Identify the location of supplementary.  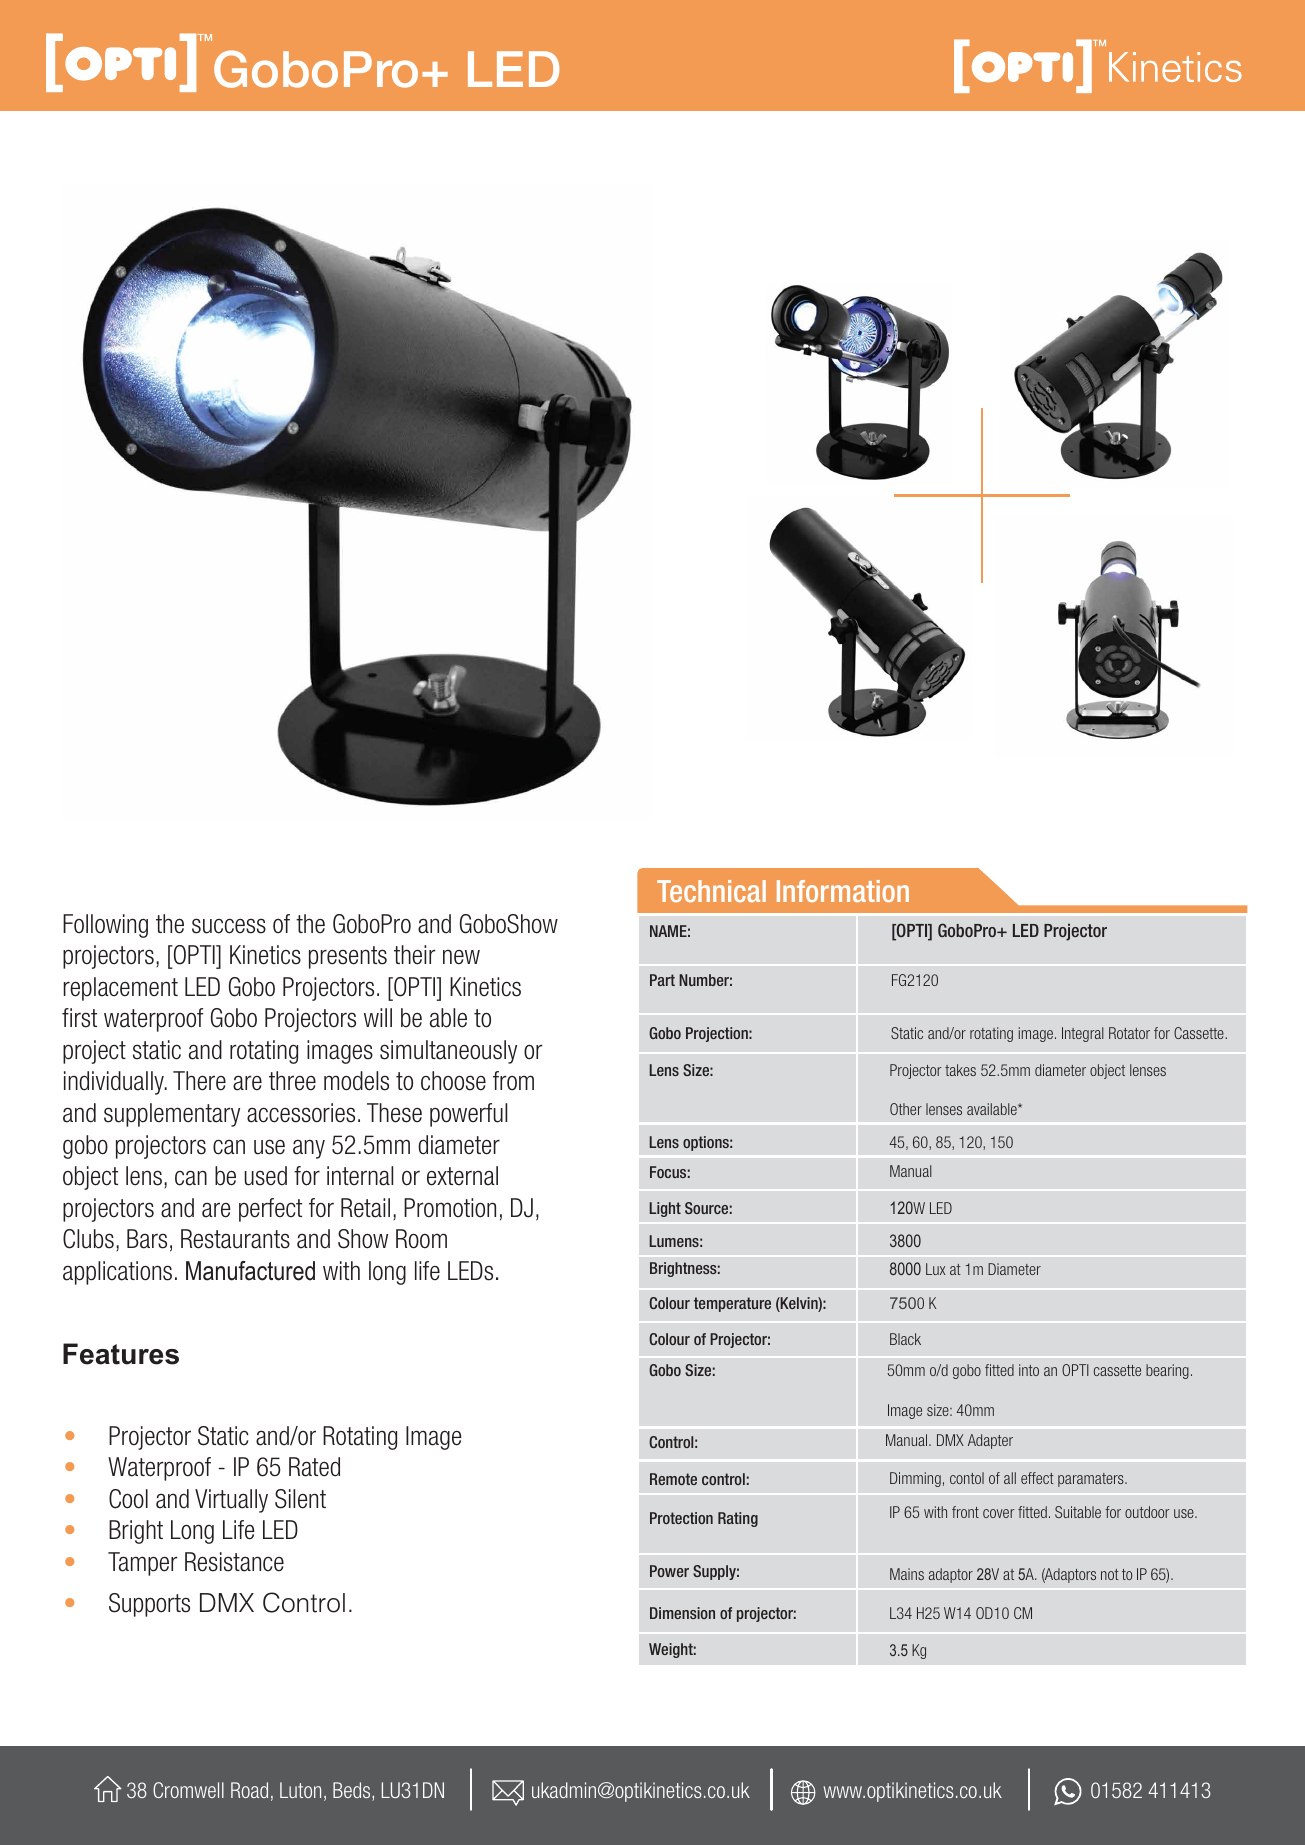
(172, 1115).
